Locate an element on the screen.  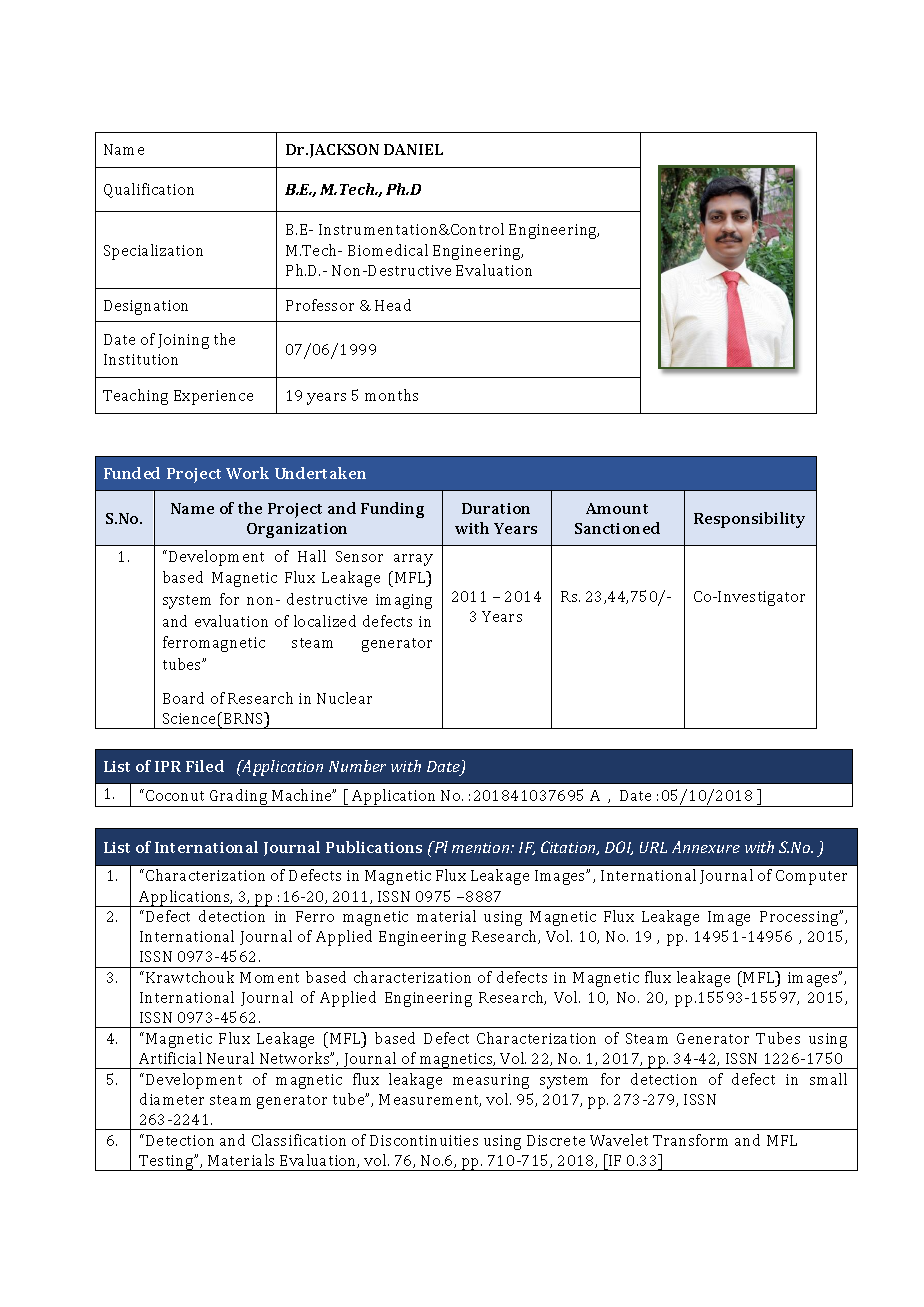
measuring is located at coordinates (491, 1081).
